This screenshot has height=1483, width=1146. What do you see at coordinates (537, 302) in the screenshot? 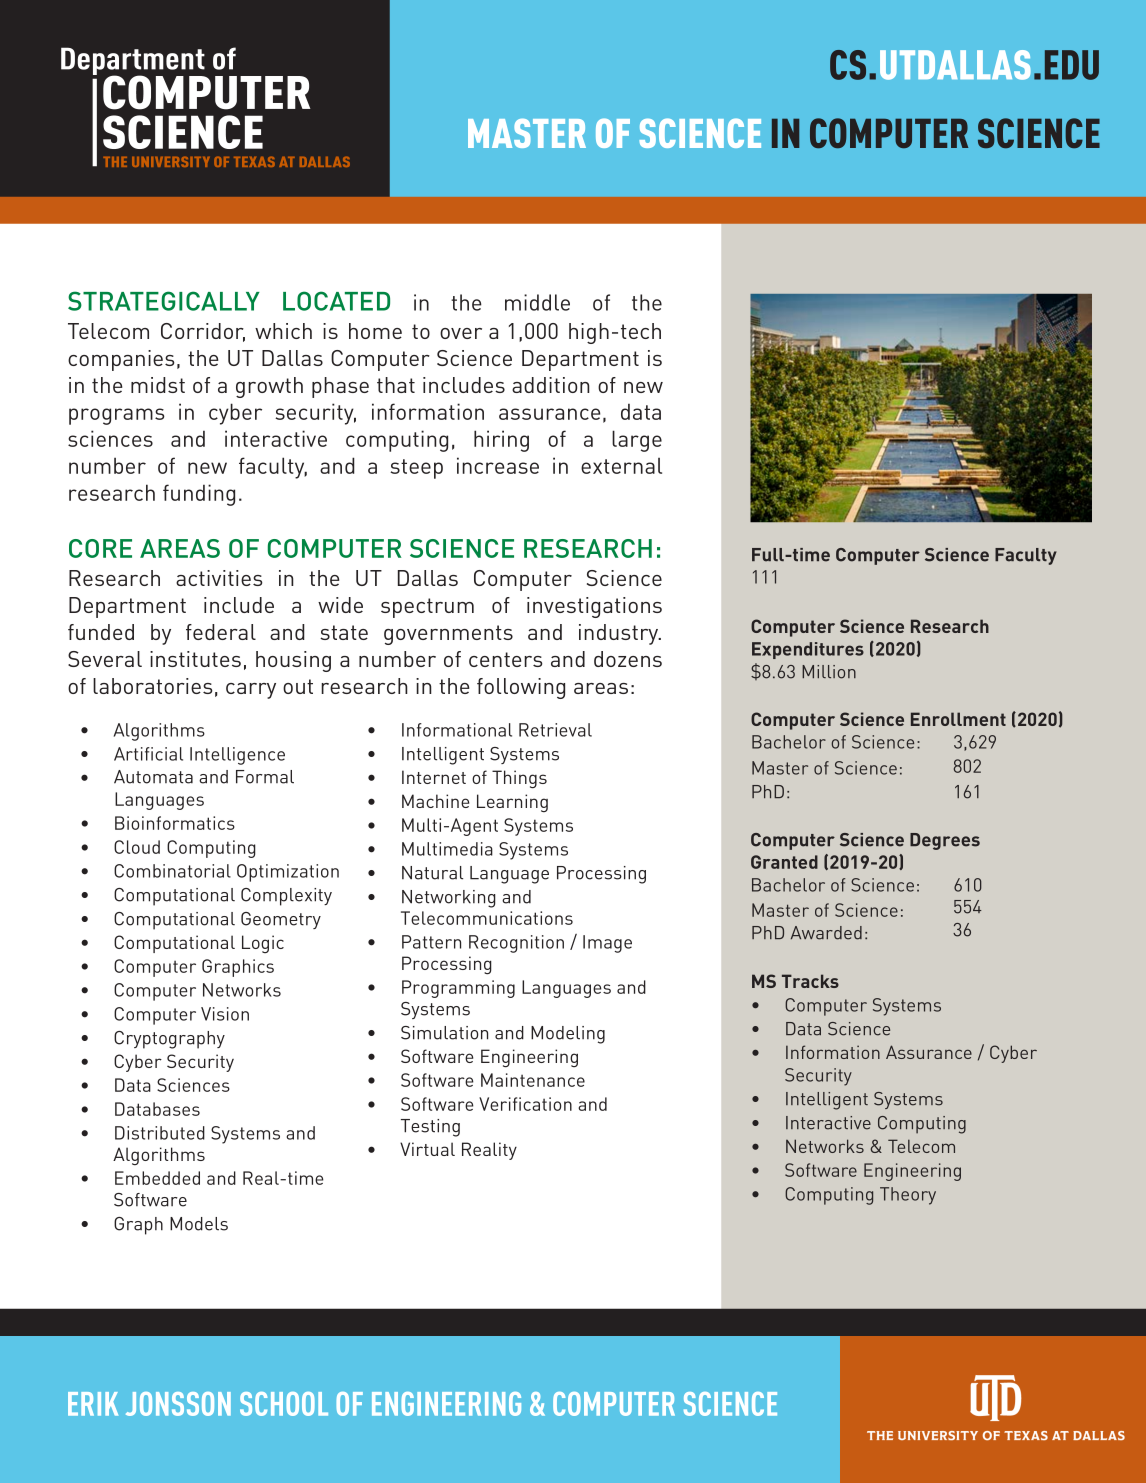
I see `middle` at bounding box center [537, 302].
